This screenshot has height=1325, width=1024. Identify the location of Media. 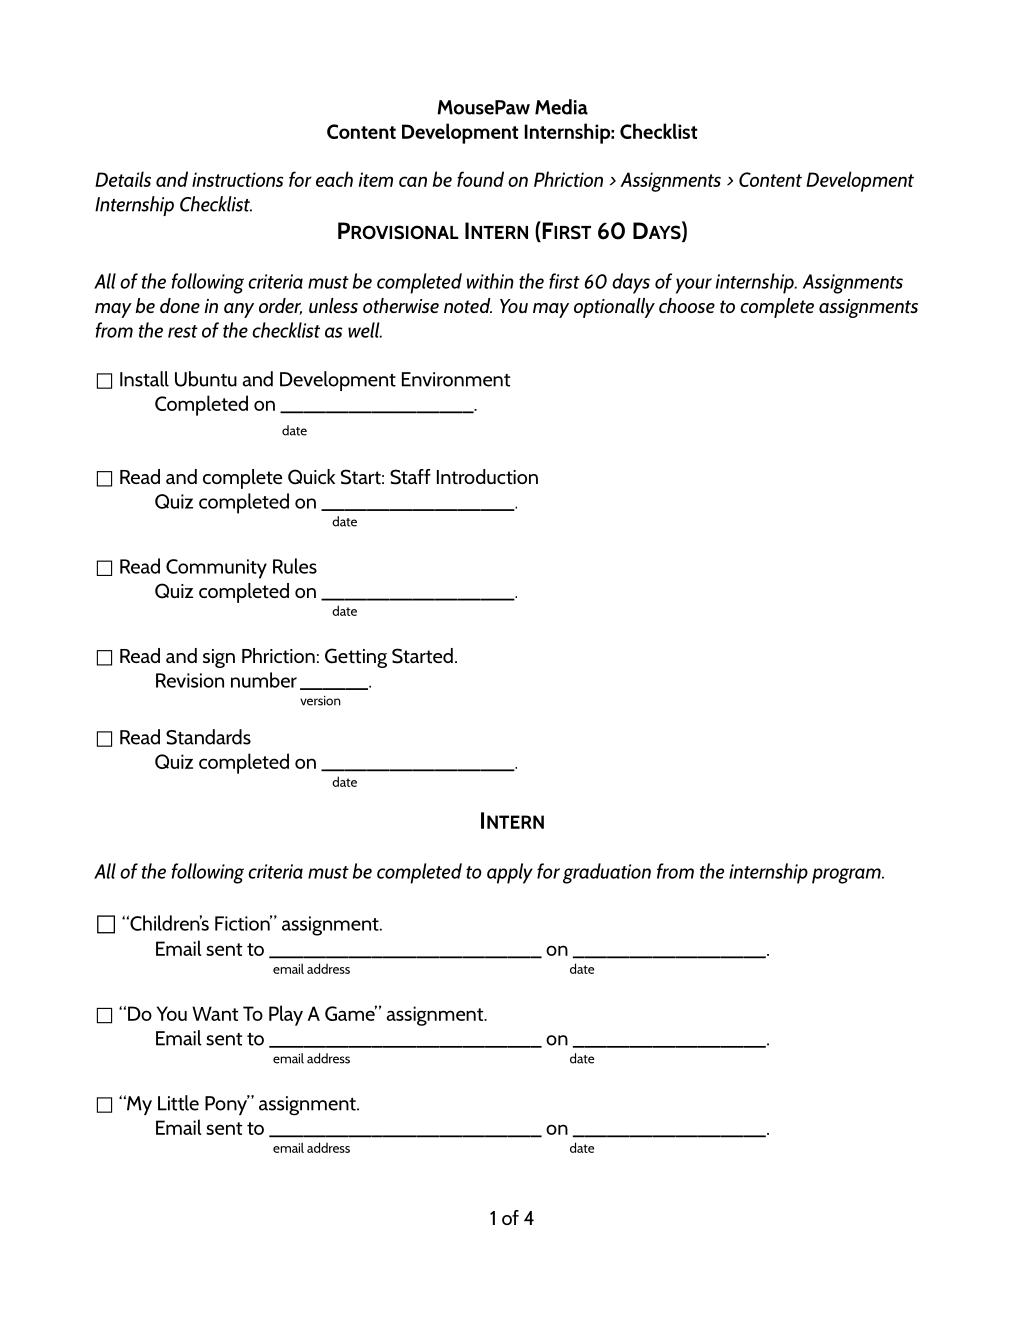
(561, 107).
